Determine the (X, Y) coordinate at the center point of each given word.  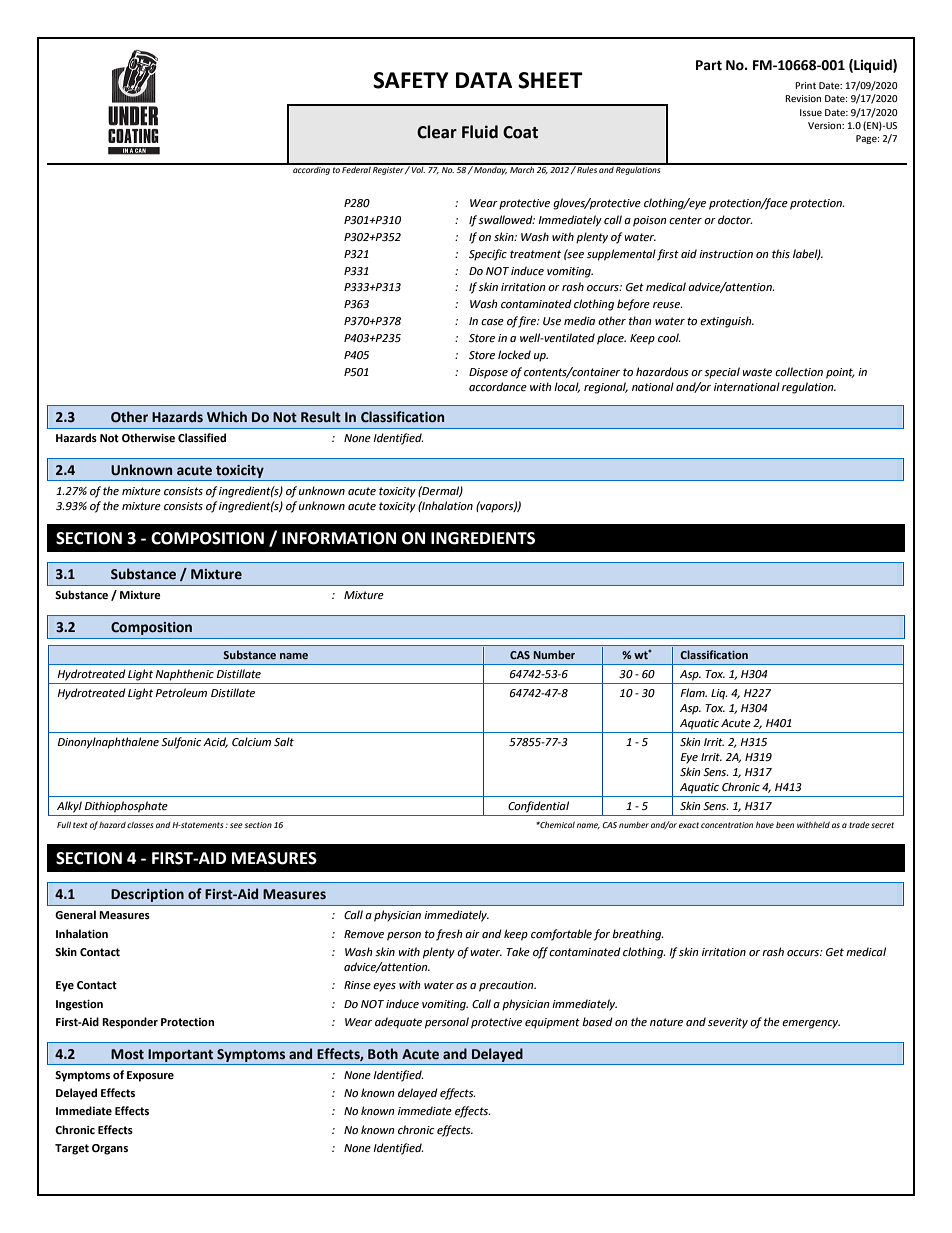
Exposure (150, 1076)
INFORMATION (339, 538)
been (785, 825)
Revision (803, 98)
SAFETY (411, 80)
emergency (811, 1024)
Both (383, 1054)
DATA (484, 80)
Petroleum (181, 693)
